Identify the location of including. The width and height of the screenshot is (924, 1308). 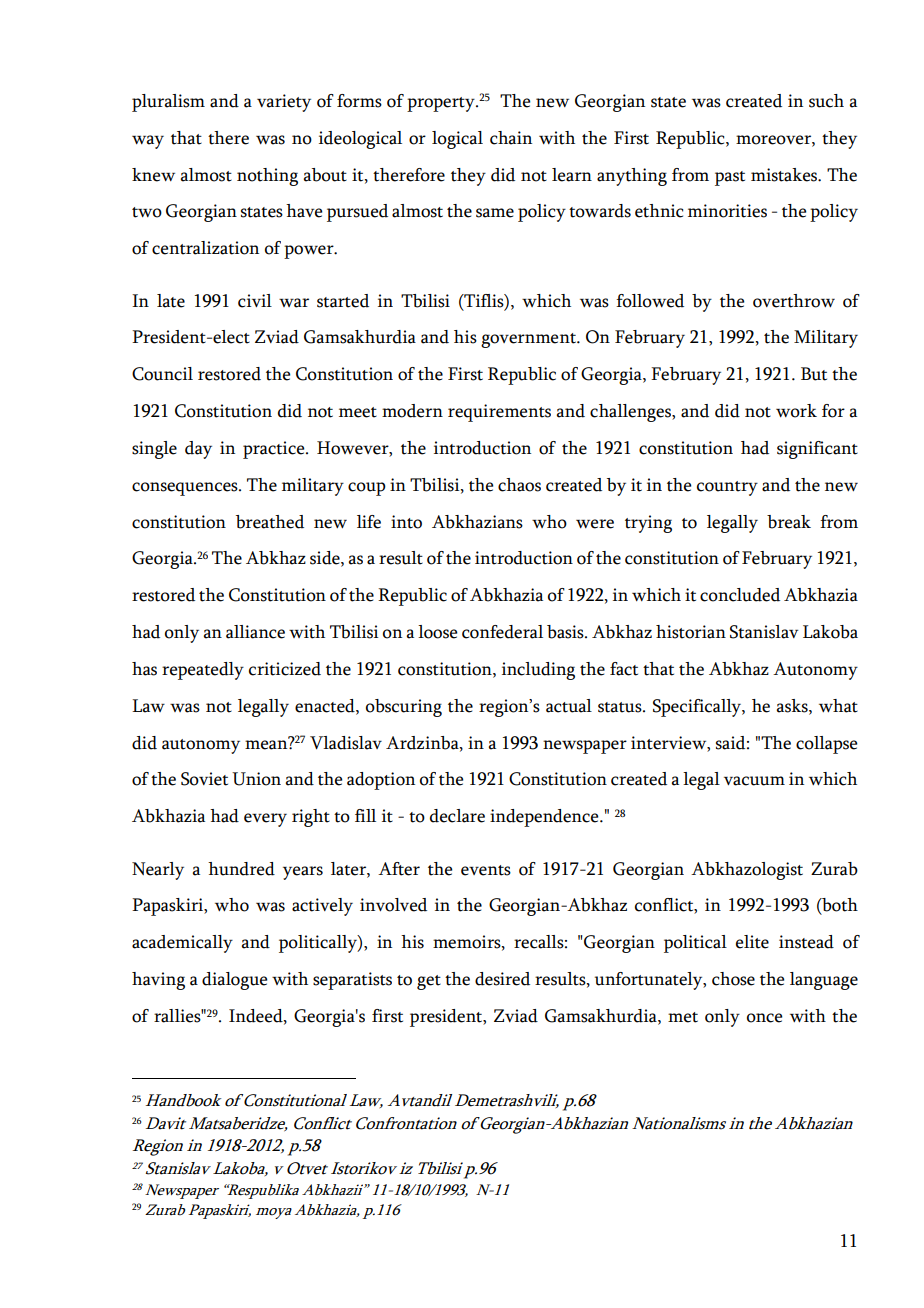
(538, 671).
